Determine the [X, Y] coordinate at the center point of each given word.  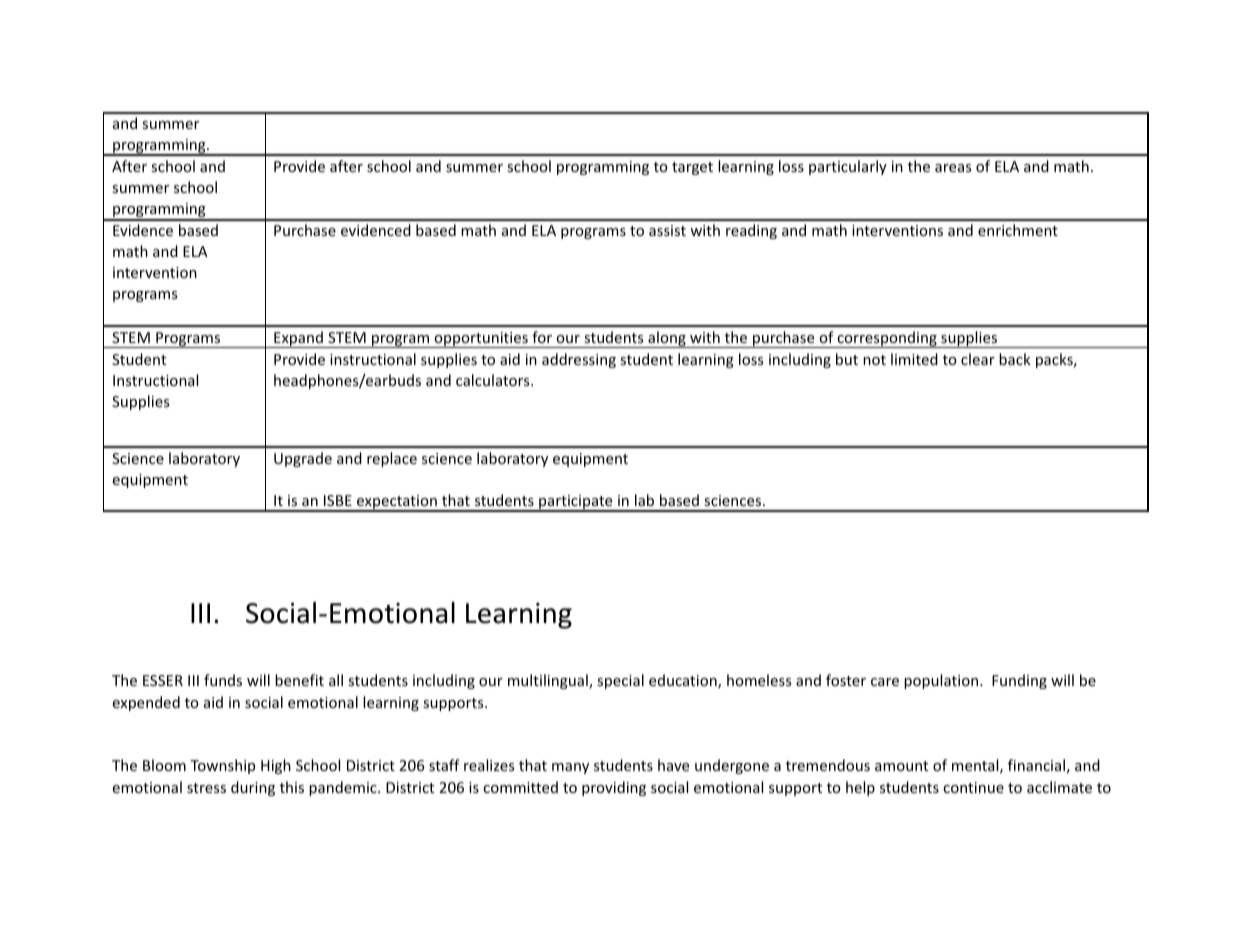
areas [953, 168]
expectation [397, 503]
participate [576, 503]
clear [978, 359]
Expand [298, 339]
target [692, 168]
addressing [579, 360]
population [942, 681]
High [276, 766]
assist [667, 230]
